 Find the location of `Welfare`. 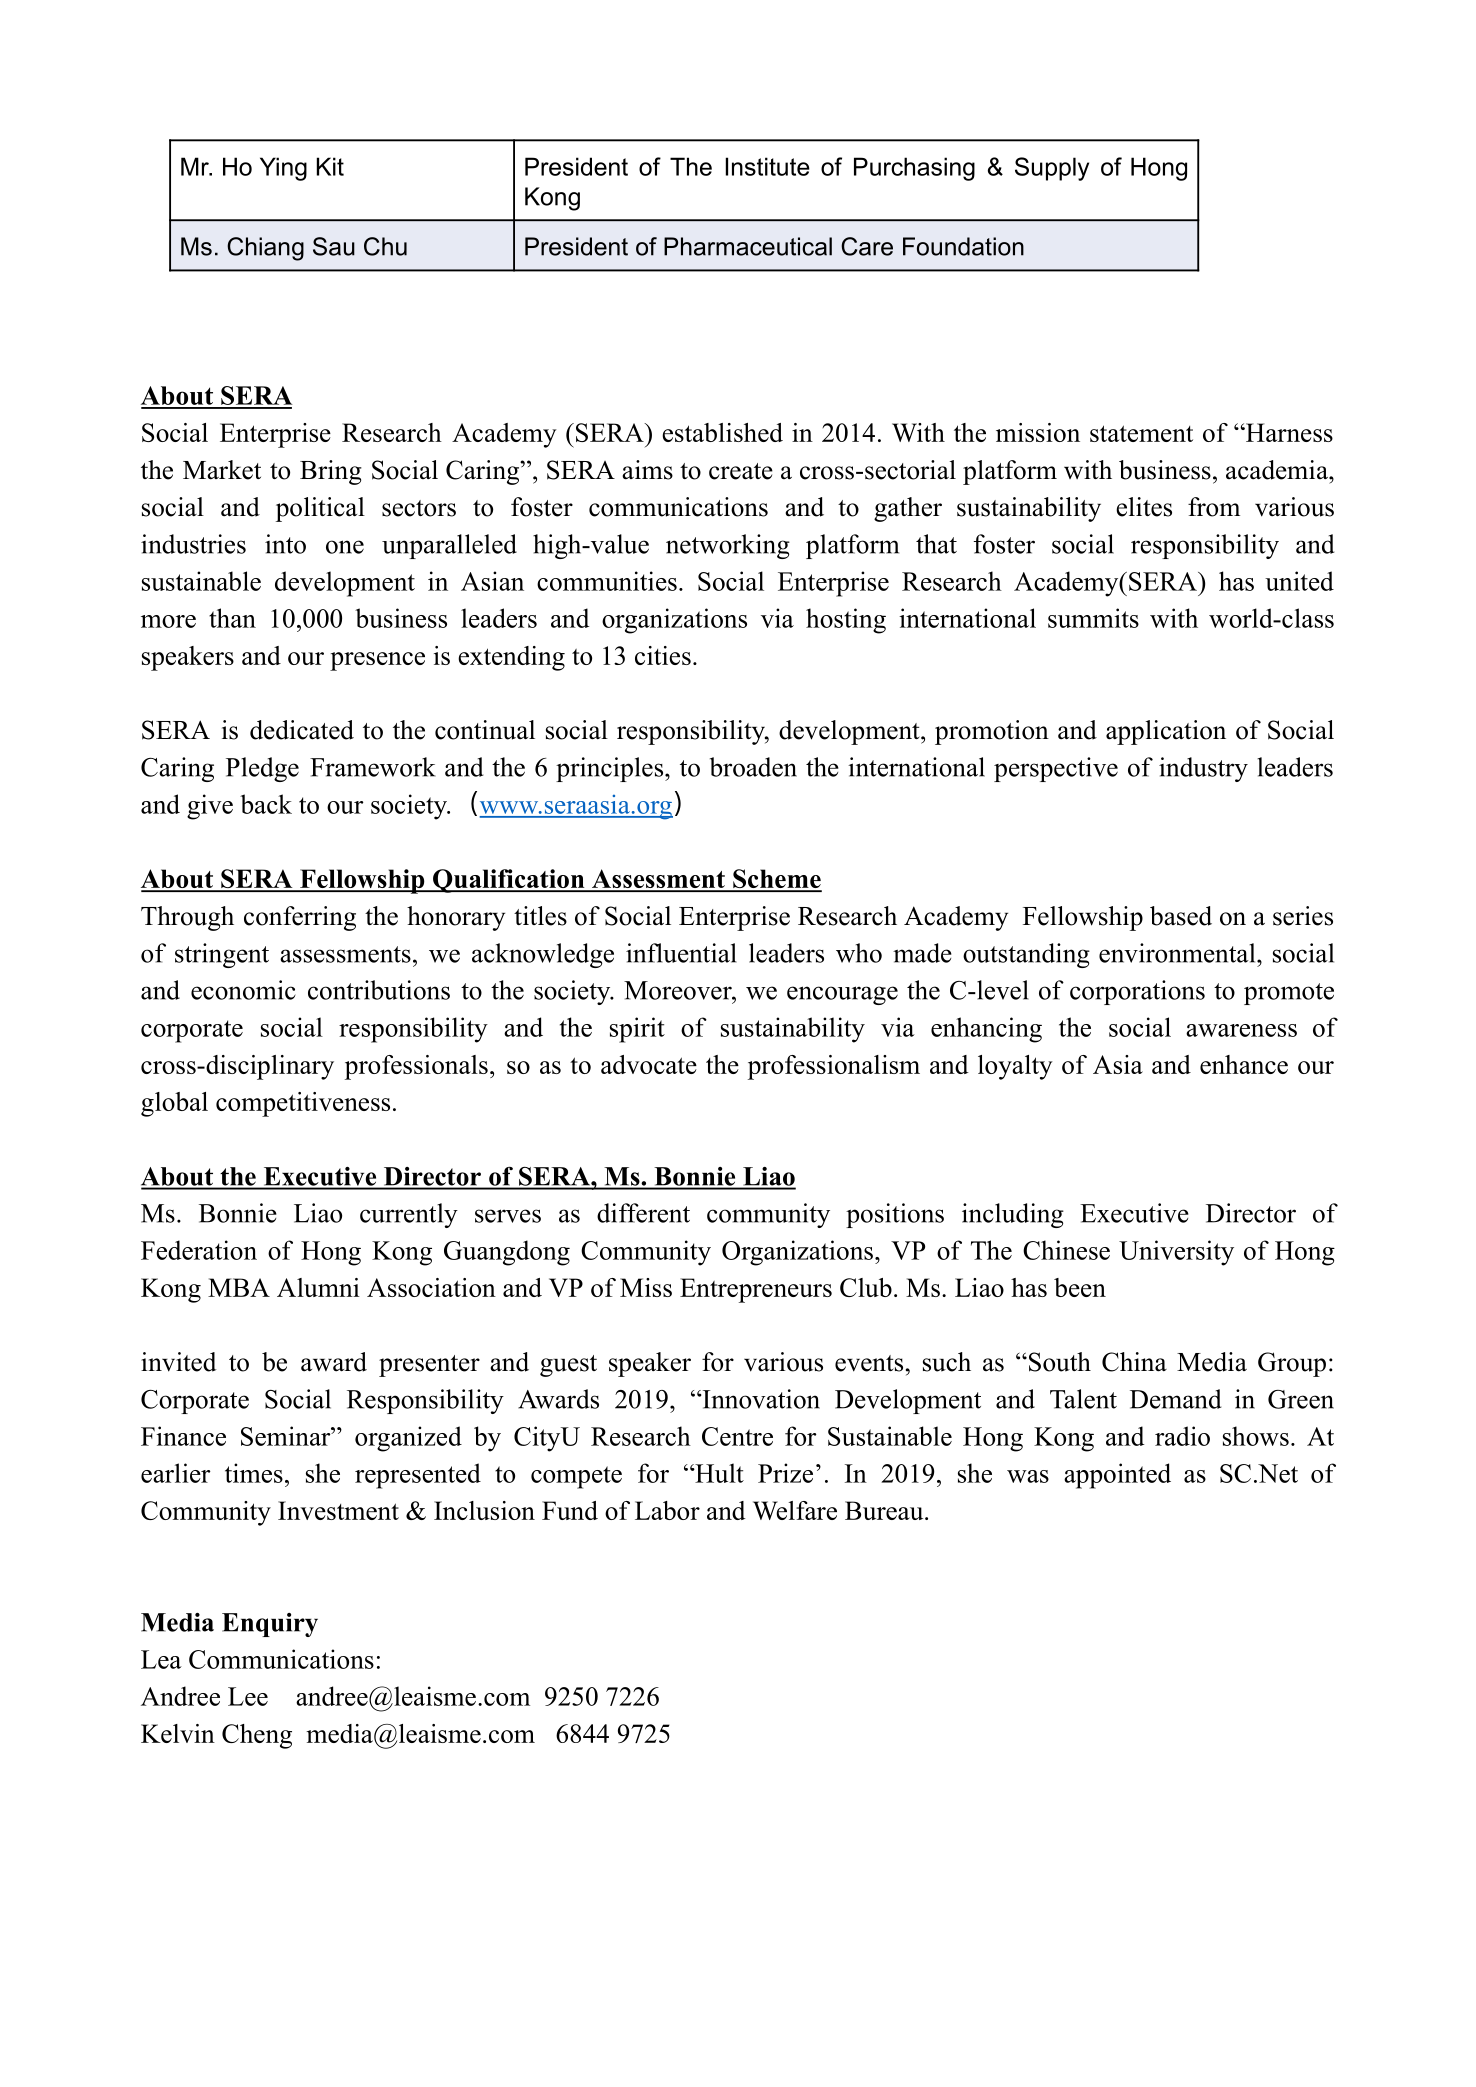

Welfare is located at coordinates (795, 1510).
